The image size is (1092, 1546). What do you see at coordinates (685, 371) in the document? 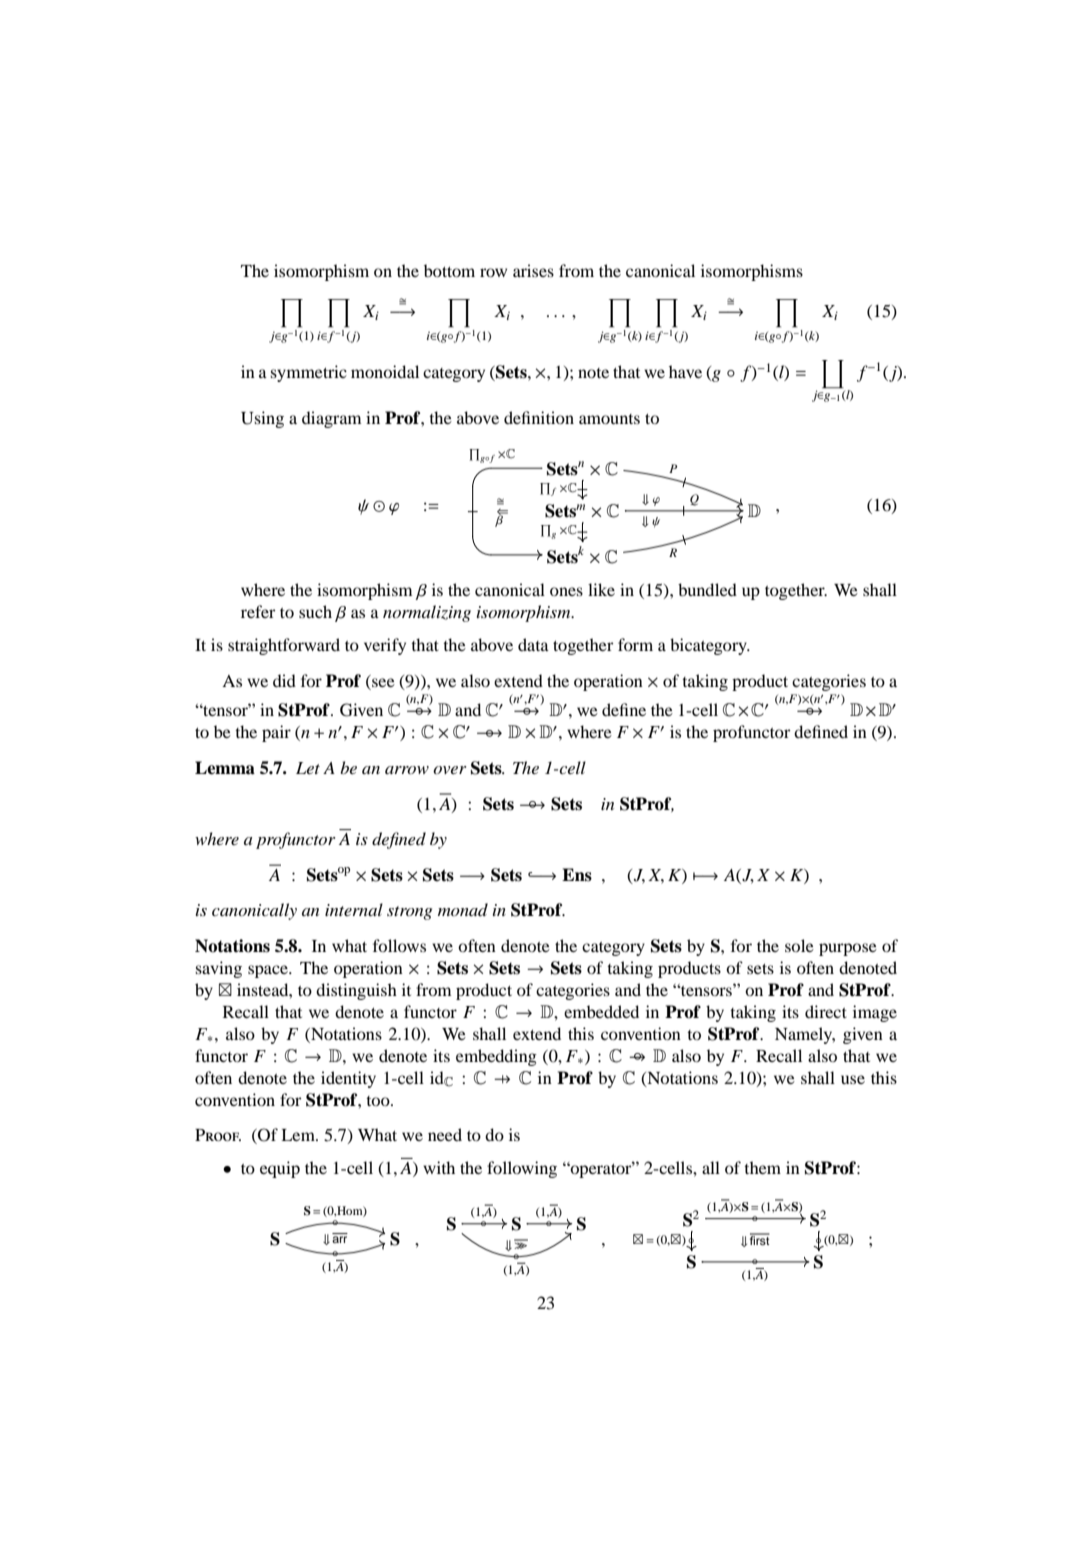
I see `have` at bounding box center [685, 371].
